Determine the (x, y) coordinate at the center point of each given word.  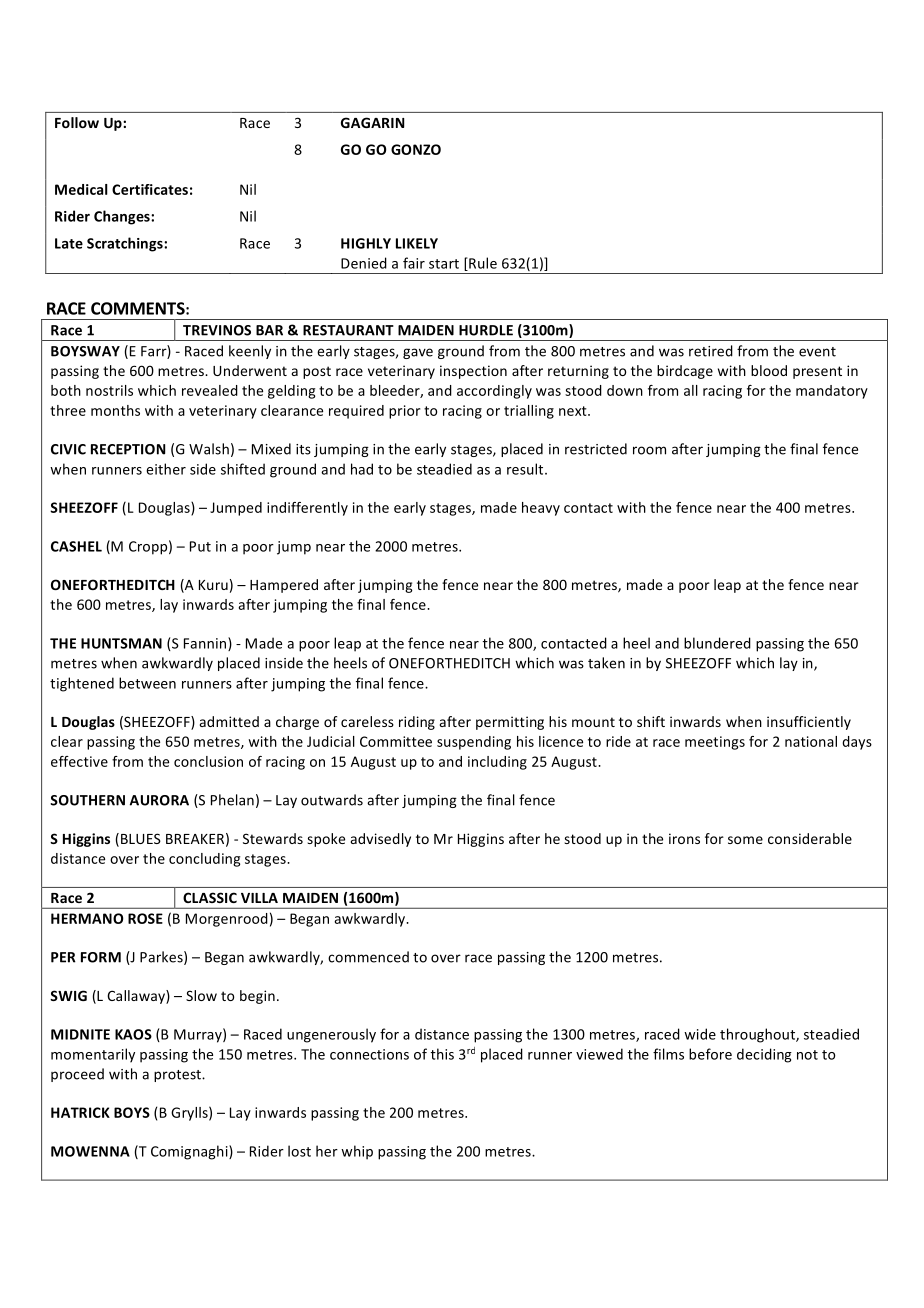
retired (711, 351)
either (166, 469)
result (526, 469)
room (649, 450)
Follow (77, 122)
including (497, 763)
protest (178, 1076)
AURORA (159, 800)
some (745, 840)
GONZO (416, 149)
